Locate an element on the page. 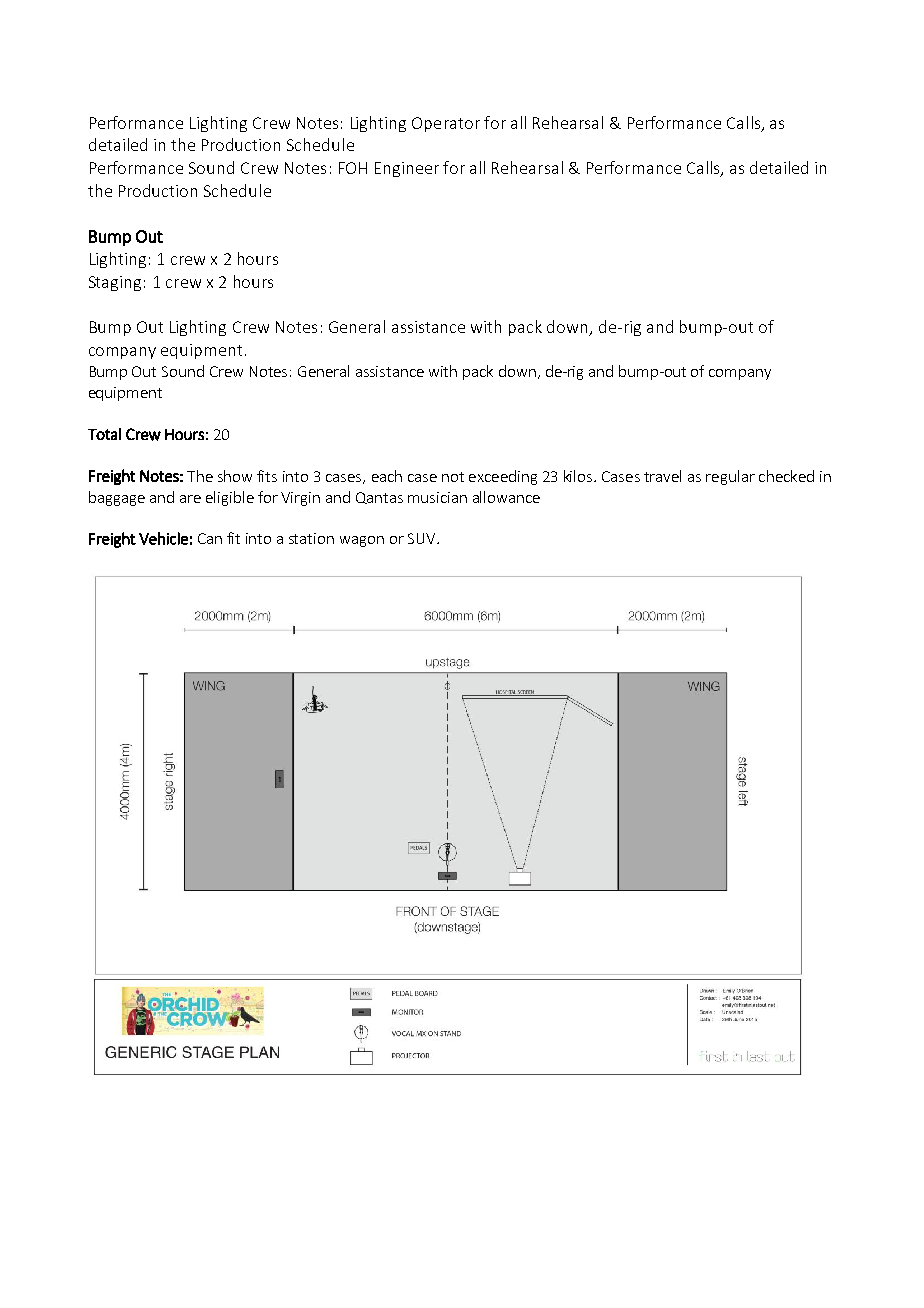  travel is located at coordinates (662, 476).
